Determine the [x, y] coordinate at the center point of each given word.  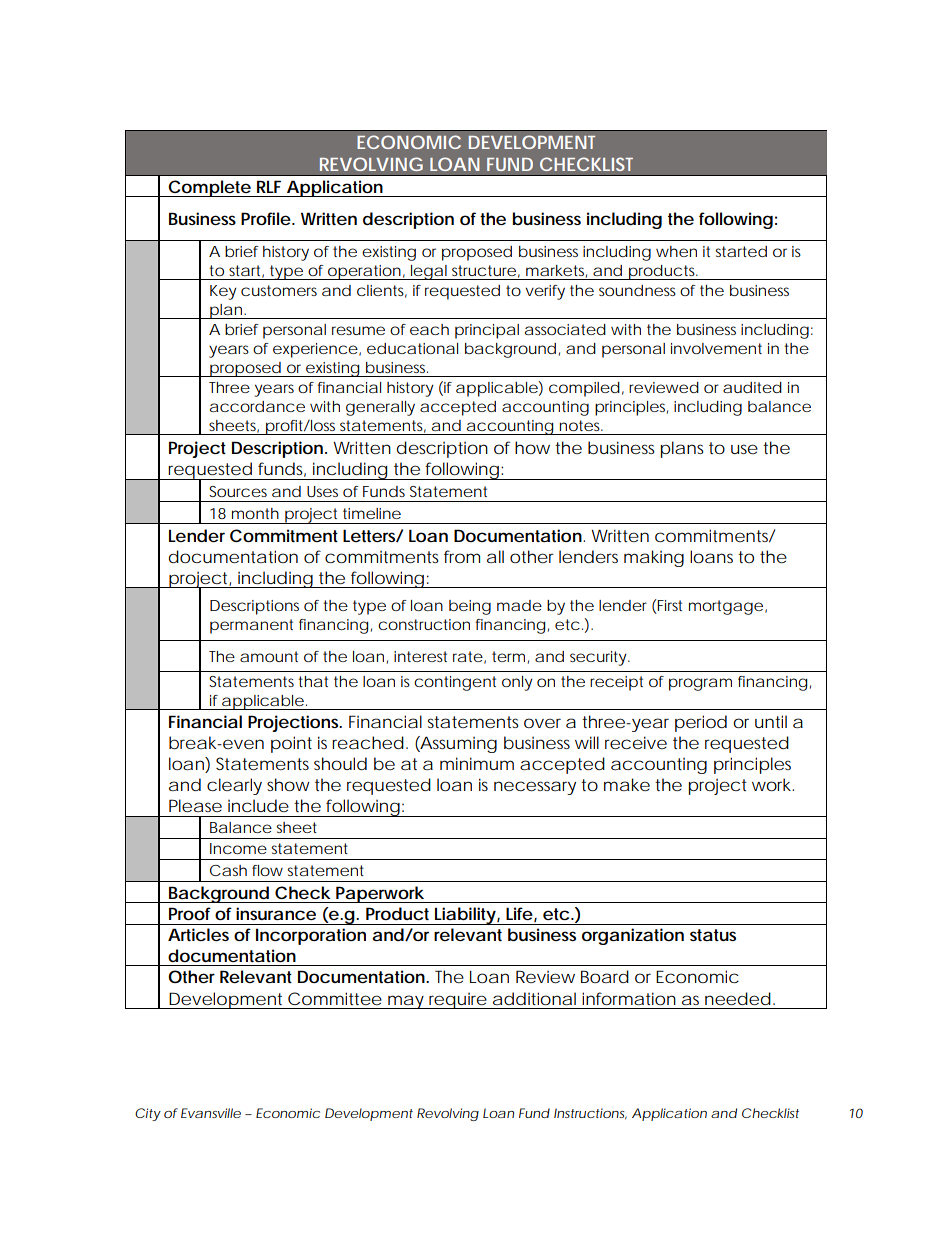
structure [484, 270]
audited [752, 387]
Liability [465, 916]
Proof [190, 913]
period [701, 723]
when [676, 251]
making [654, 558]
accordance [257, 406]
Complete [209, 188]
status [713, 935]
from [462, 556]
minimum [477, 763]
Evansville [211, 1113]
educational [412, 348]
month [255, 513]
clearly [234, 786]
